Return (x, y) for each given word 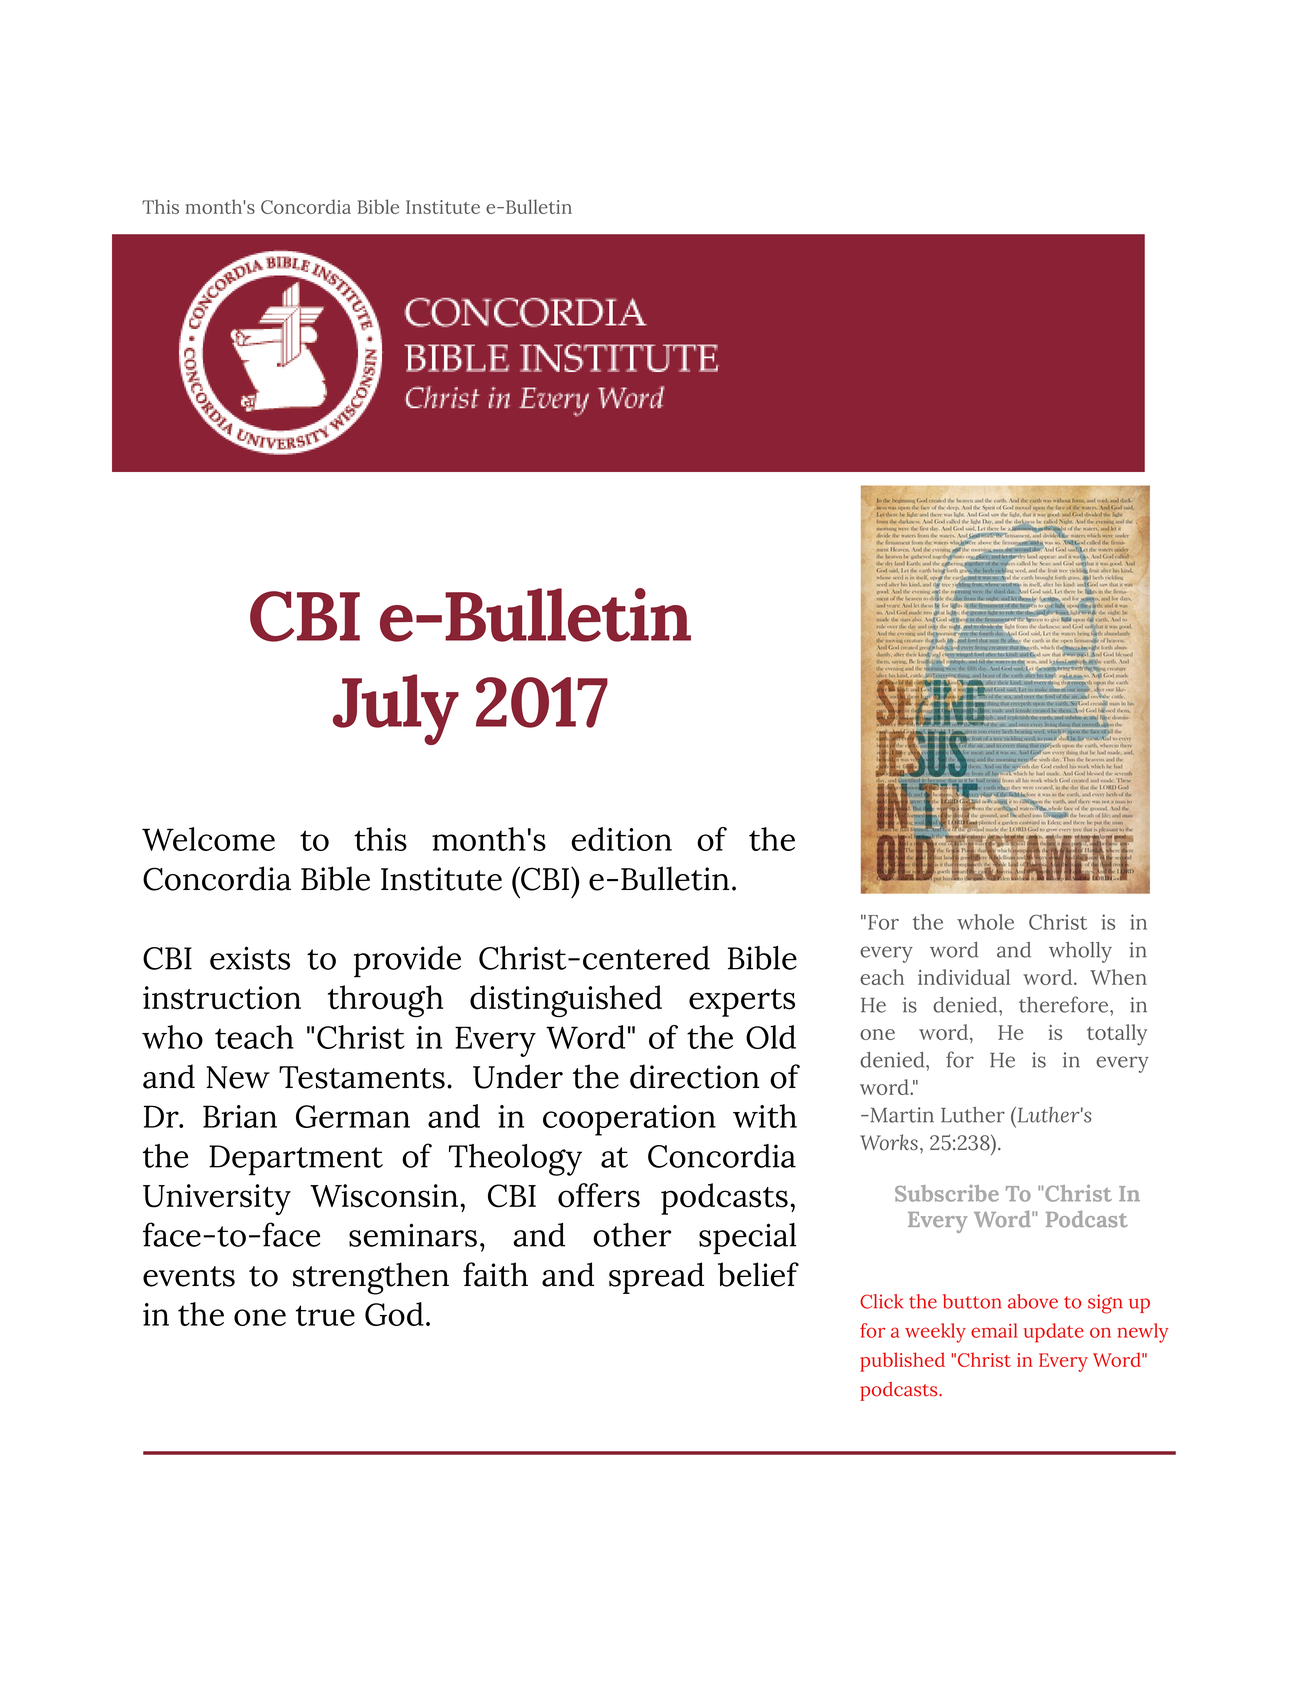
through (385, 1001)
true (325, 1315)
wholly (1080, 952)
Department (296, 1160)
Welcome (208, 839)
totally (1117, 1035)
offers (599, 1195)
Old (771, 1037)
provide (407, 962)
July (396, 709)
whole (985, 922)
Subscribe (947, 1193)
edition (621, 839)
